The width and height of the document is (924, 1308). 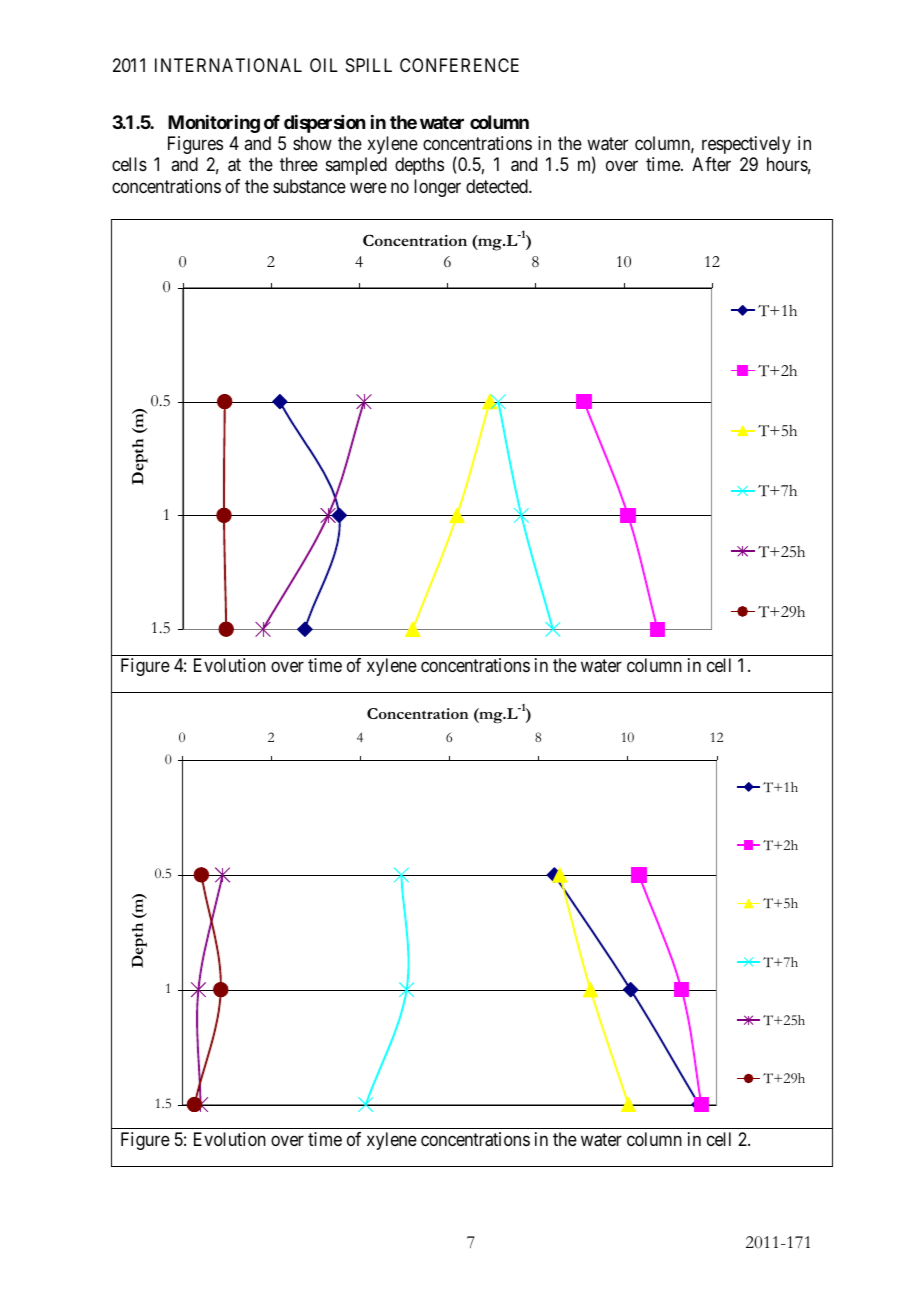 I want to click on INTERNATIONAL, so click(x=228, y=65).
